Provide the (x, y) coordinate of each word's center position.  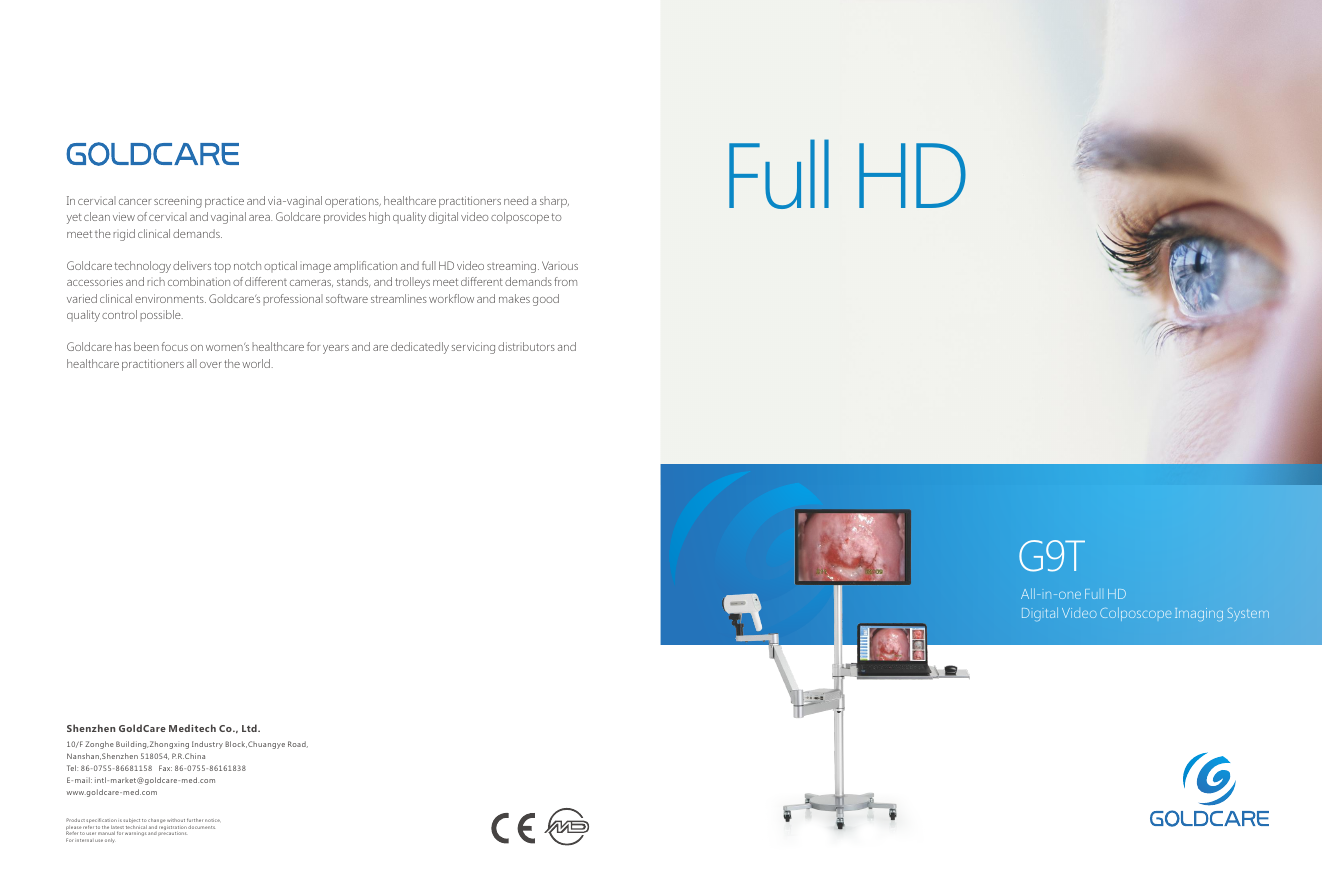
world (256, 363)
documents (201, 827)
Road (298, 744)
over (211, 365)
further (195, 820)
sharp (554, 202)
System (1248, 614)
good (546, 300)
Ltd (250, 728)
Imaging (1199, 614)
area (260, 218)
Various (560, 265)
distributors (526, 346)
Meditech (192, 728)
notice (212, 820)
